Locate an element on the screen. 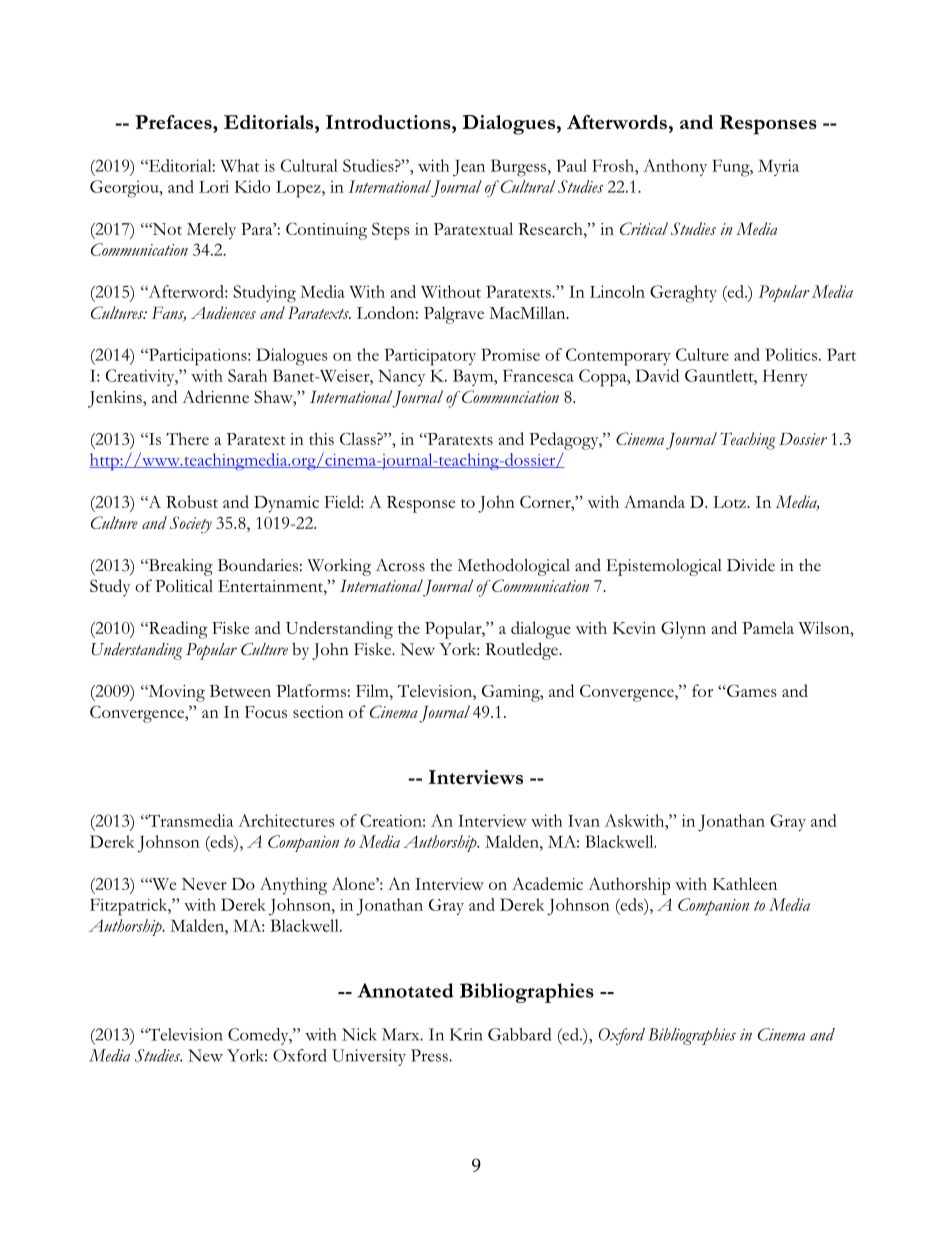 The width and height of the screenshot is (952, 1233). Anthony is located at coordinates (675, 167).
